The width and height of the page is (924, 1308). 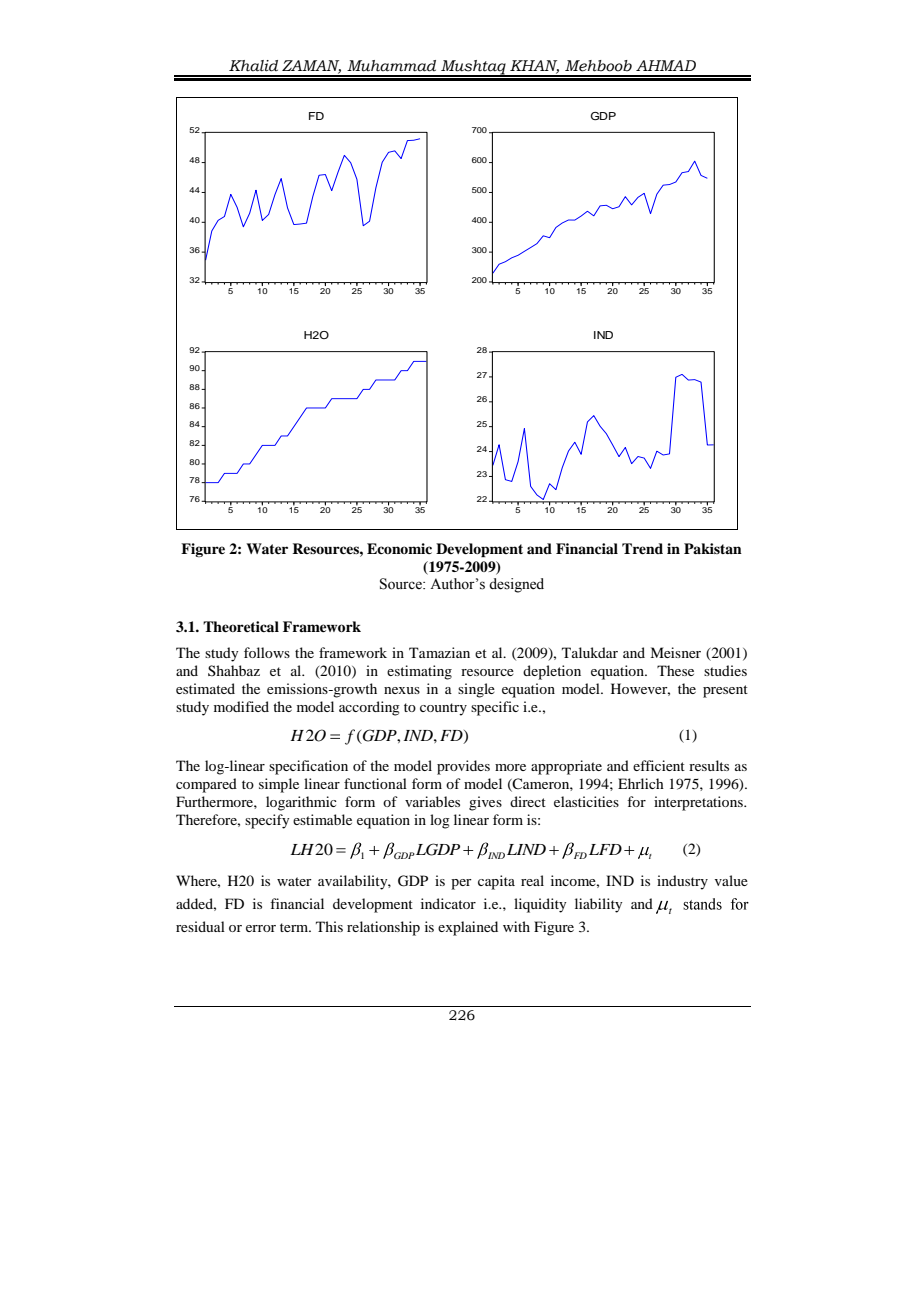 I want to click on indicator, so click(x=448, y=903).
